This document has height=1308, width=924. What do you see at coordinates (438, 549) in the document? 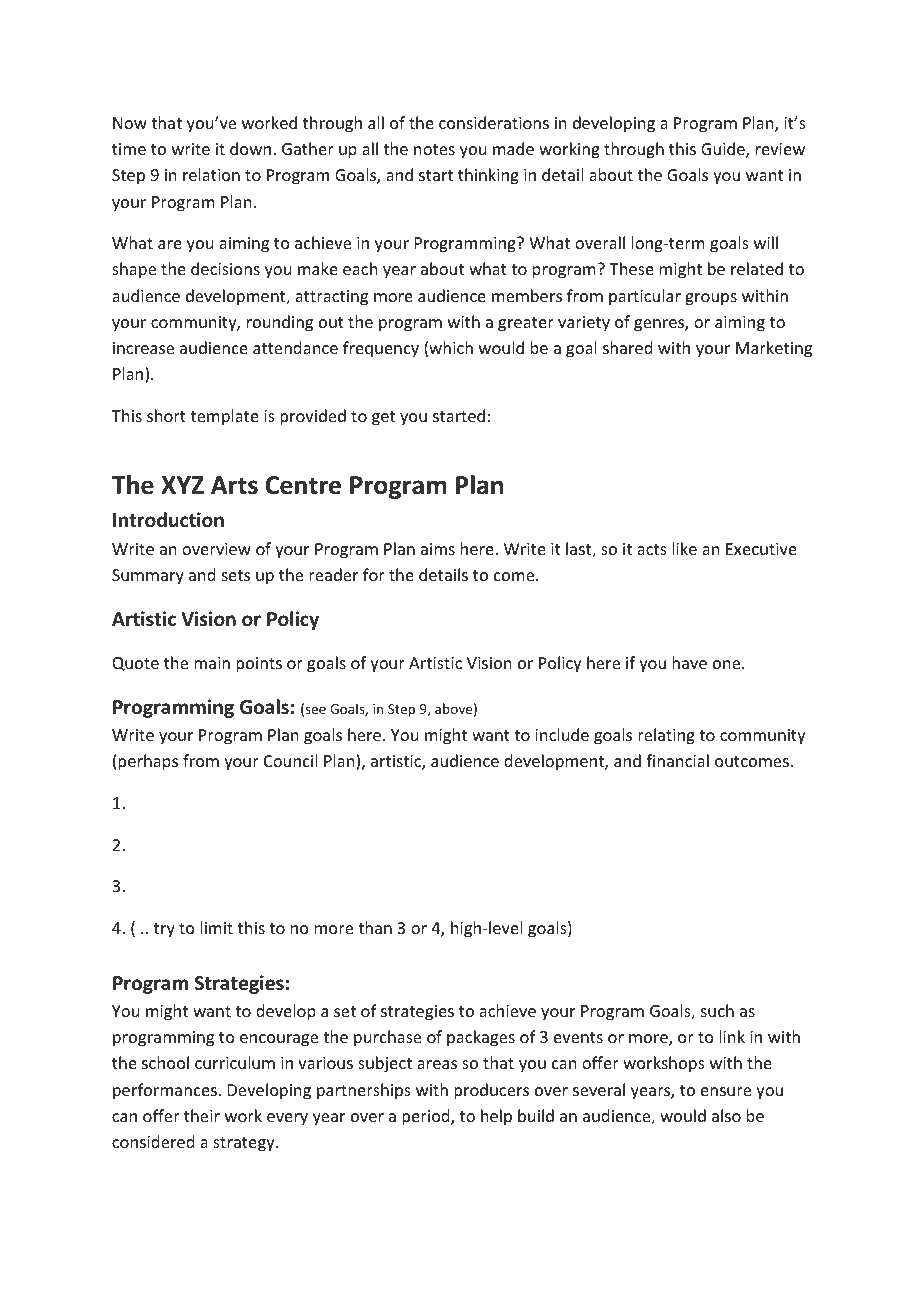
I see `aims` at bounding box center [438, 549].
